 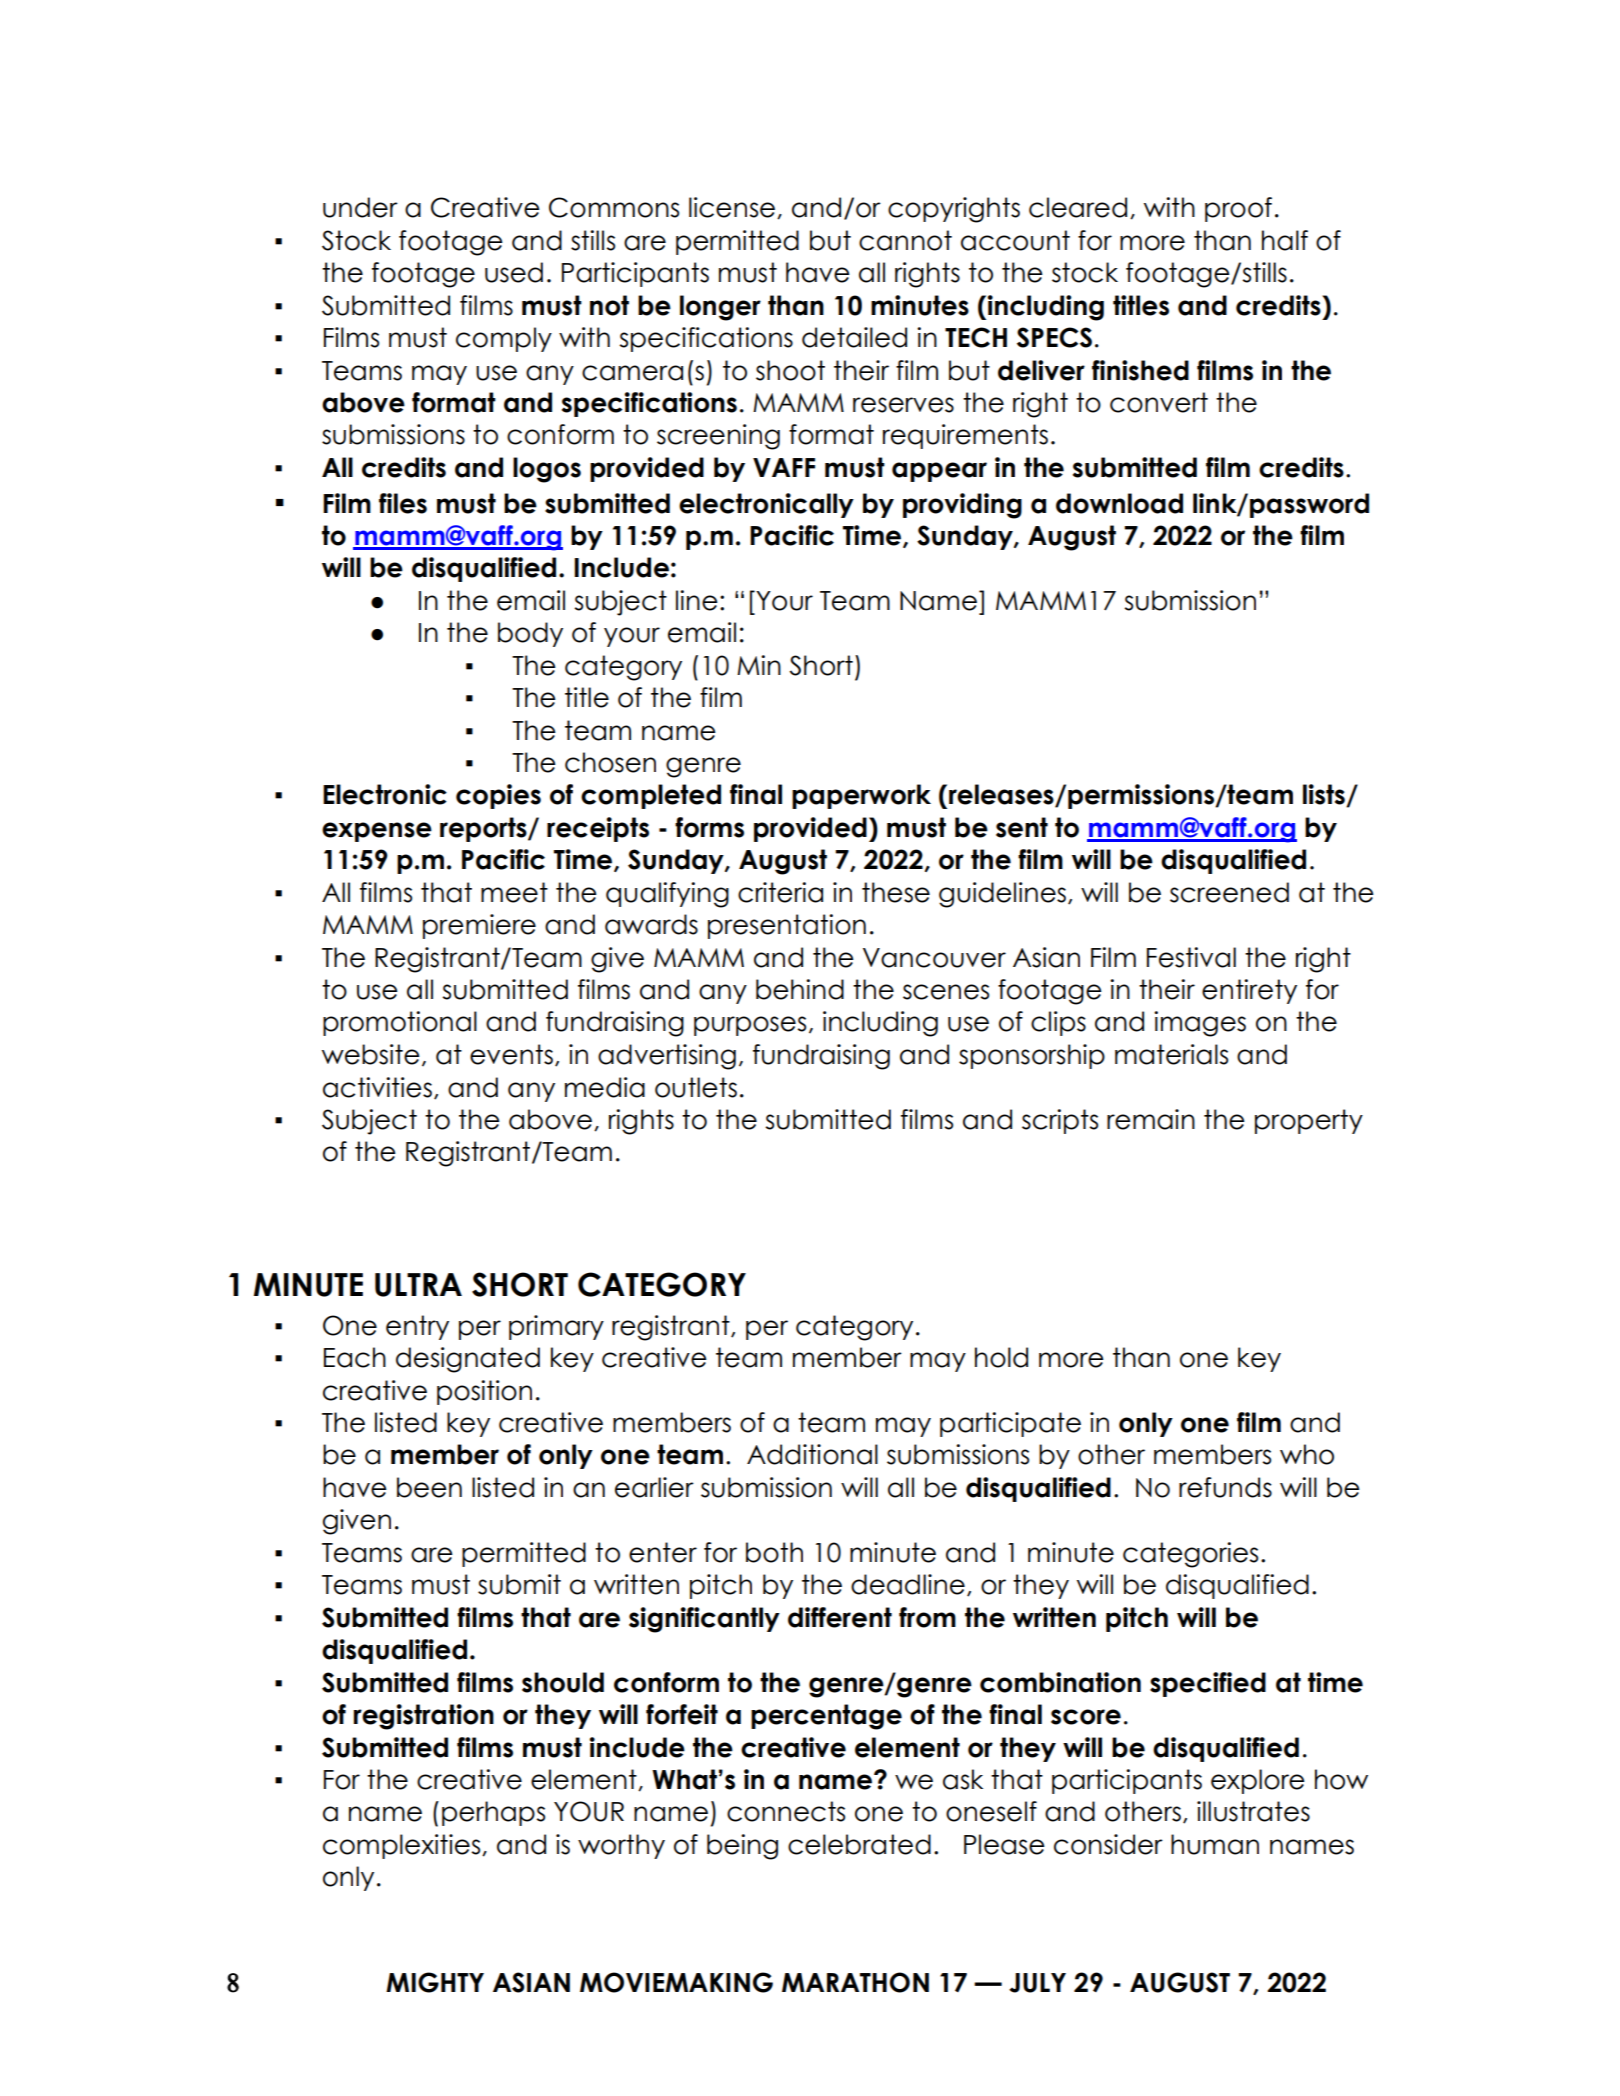 What do you see at coordinates (514, 272) in the screenshot?
I see `used` at bounding box center [514, 272].
